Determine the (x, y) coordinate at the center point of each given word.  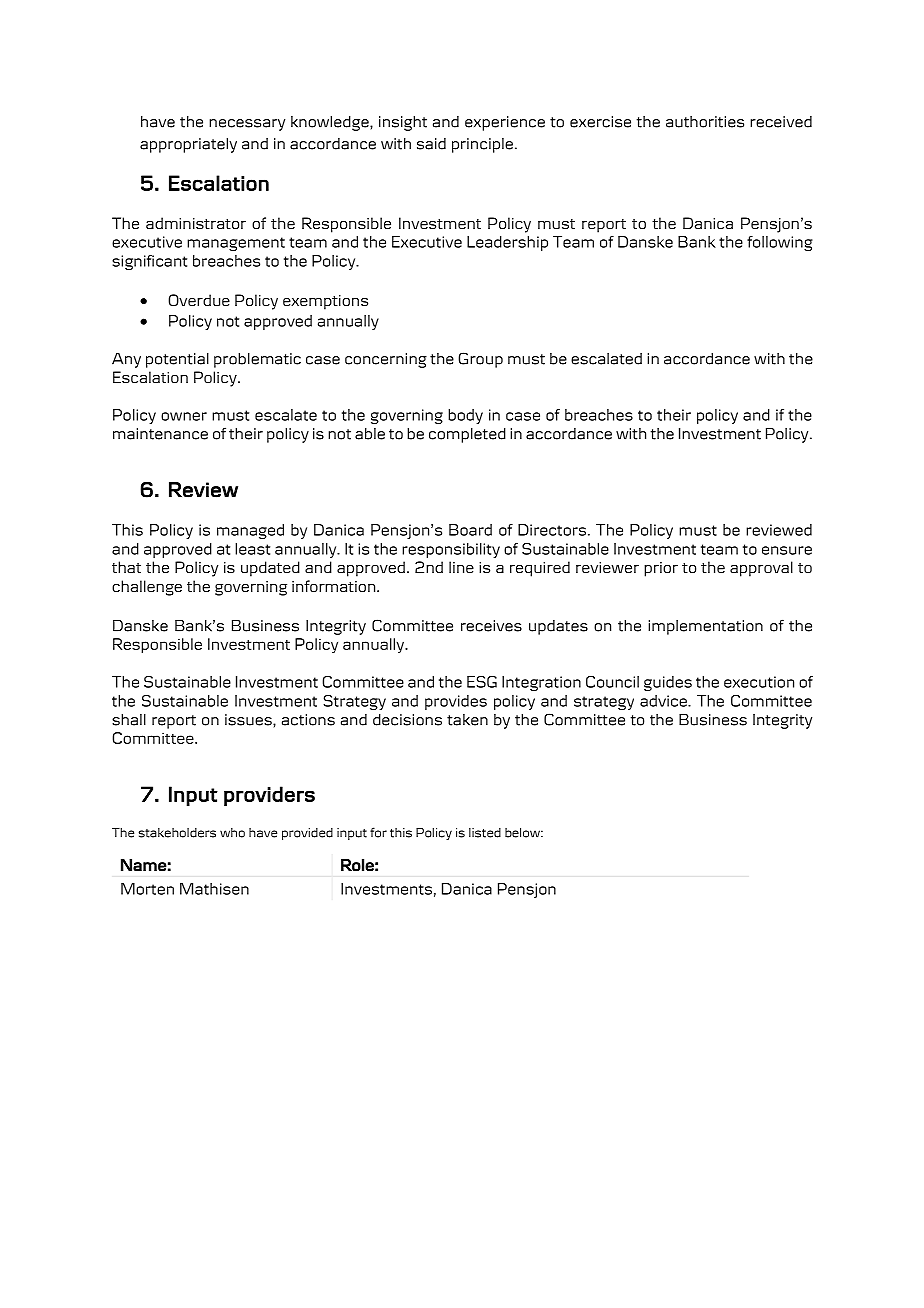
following (780, 243)
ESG (482, 682)
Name (144, 865)
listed (485, 833)
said (431, 144)
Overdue (199, 300)
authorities (705, 122)
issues (249, 720)
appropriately (188, 145)
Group (480, 360)
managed (250, 531)
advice (664, 701)
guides (668, 683)
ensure (787, 550)
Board (470, 530)
